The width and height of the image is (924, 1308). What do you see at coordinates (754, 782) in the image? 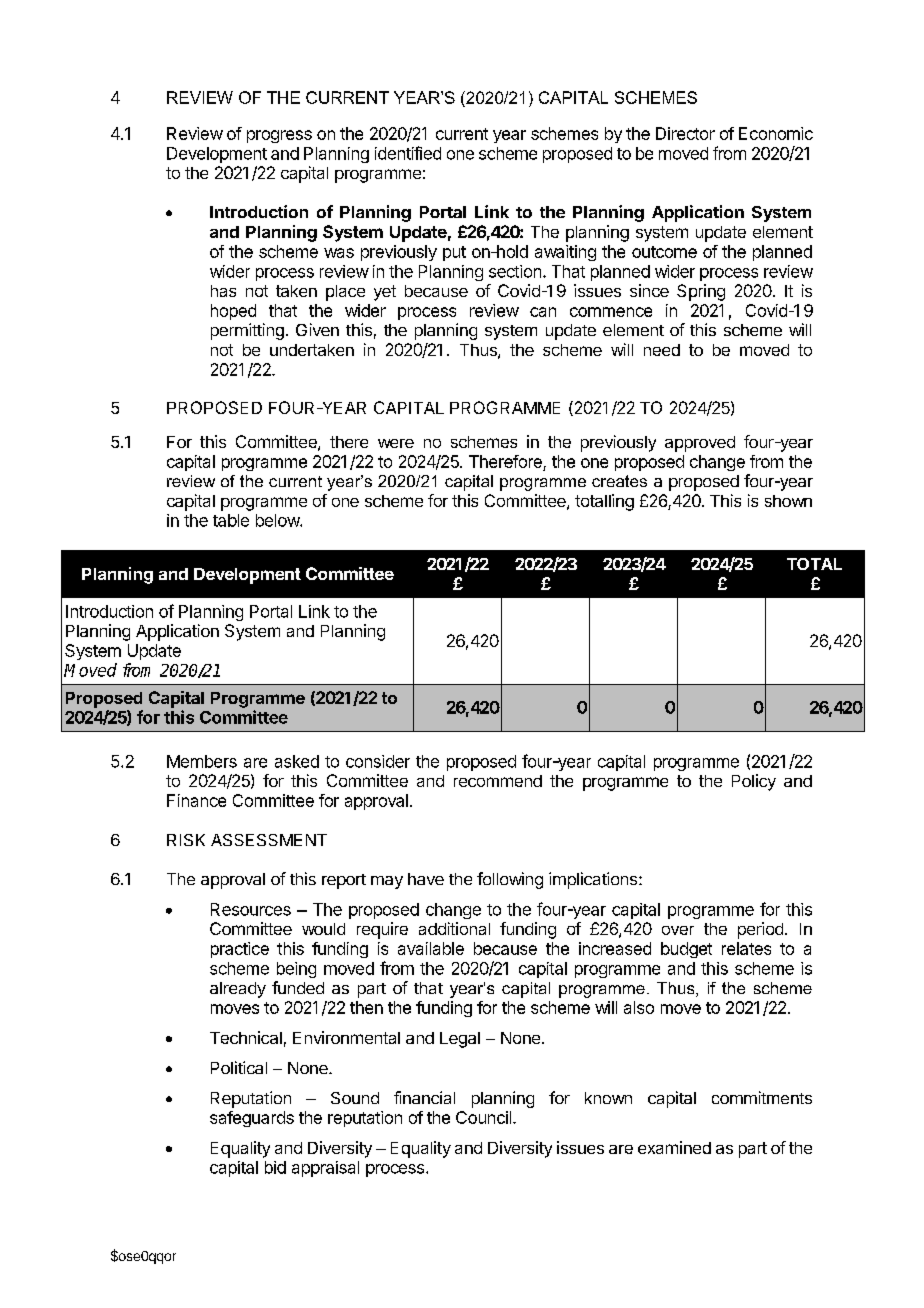
I see `Policy` at bounding box center [754, 782].
